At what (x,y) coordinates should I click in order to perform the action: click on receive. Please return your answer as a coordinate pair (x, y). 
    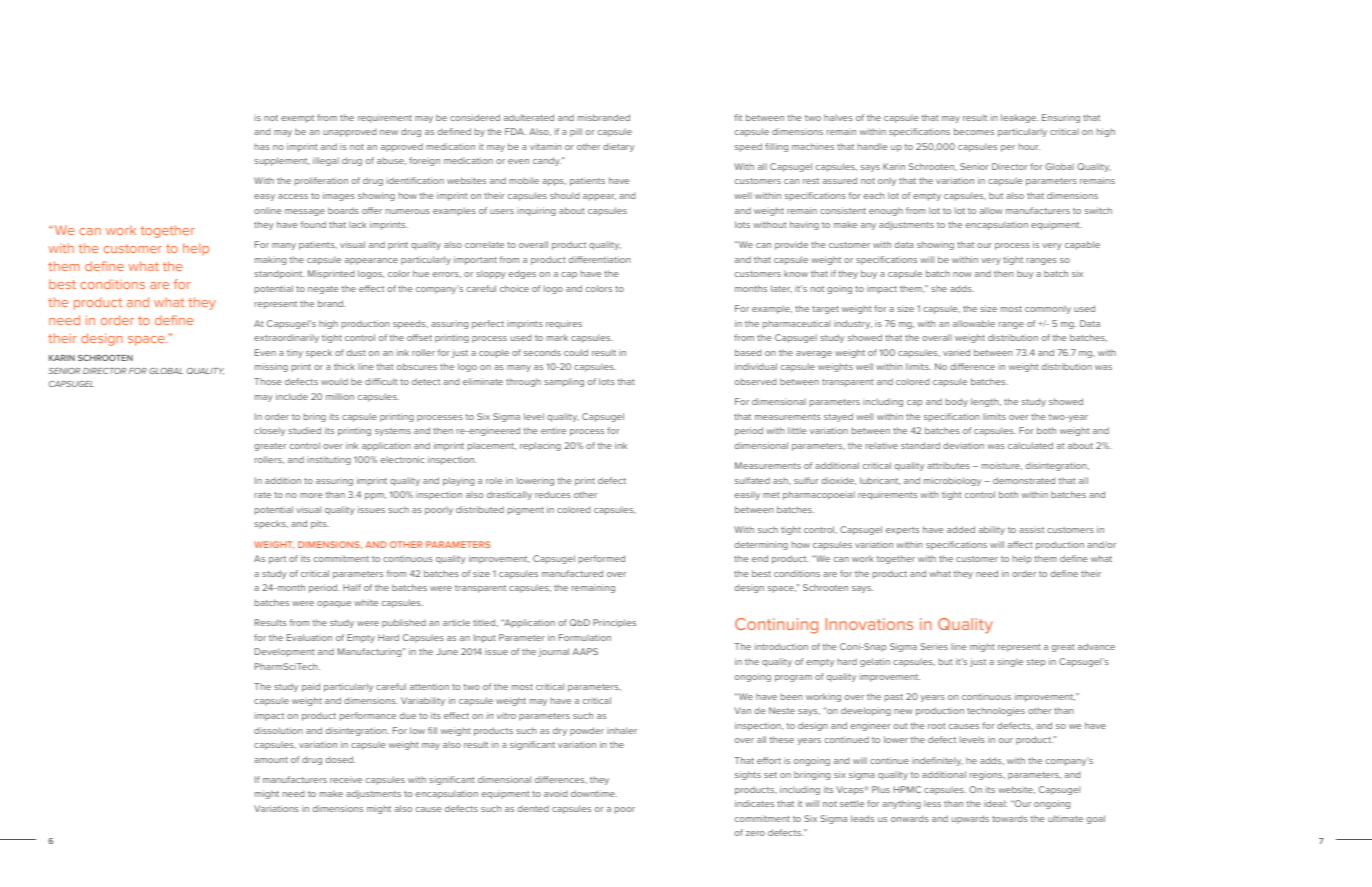
    Looking at the image, I should click on (346, 779).
